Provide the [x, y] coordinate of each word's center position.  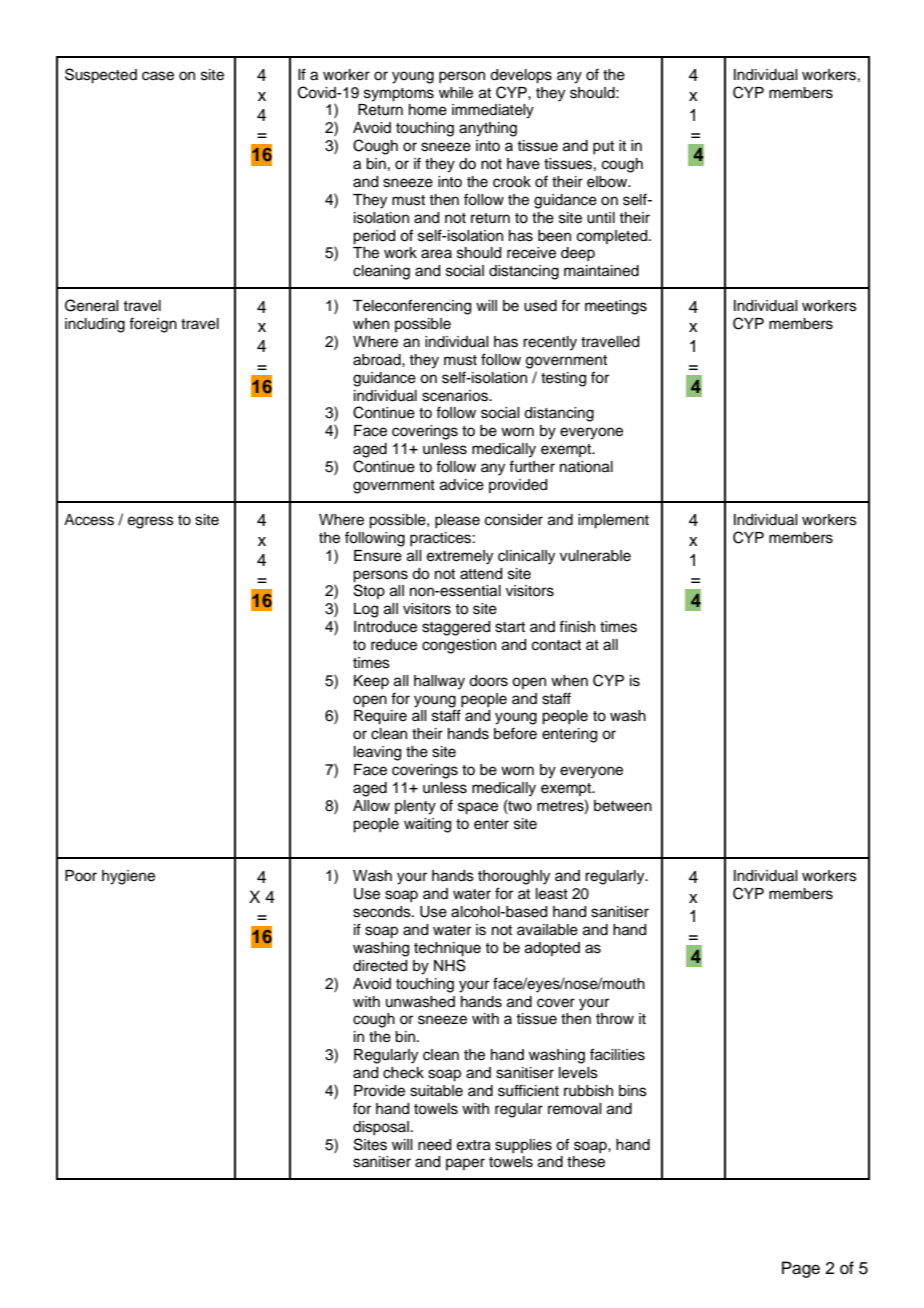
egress [151, 522]
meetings [616, 307]
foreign [153, 325]
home [428, 110]
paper [465, 1164]
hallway [439, 682]
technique [447, 949]
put [603, 147]
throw [615, 1019]
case [158, 76]
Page [801, 1269]
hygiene [128, 877]
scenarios [456, 396]
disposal [381, 1128]
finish [577, 626]
